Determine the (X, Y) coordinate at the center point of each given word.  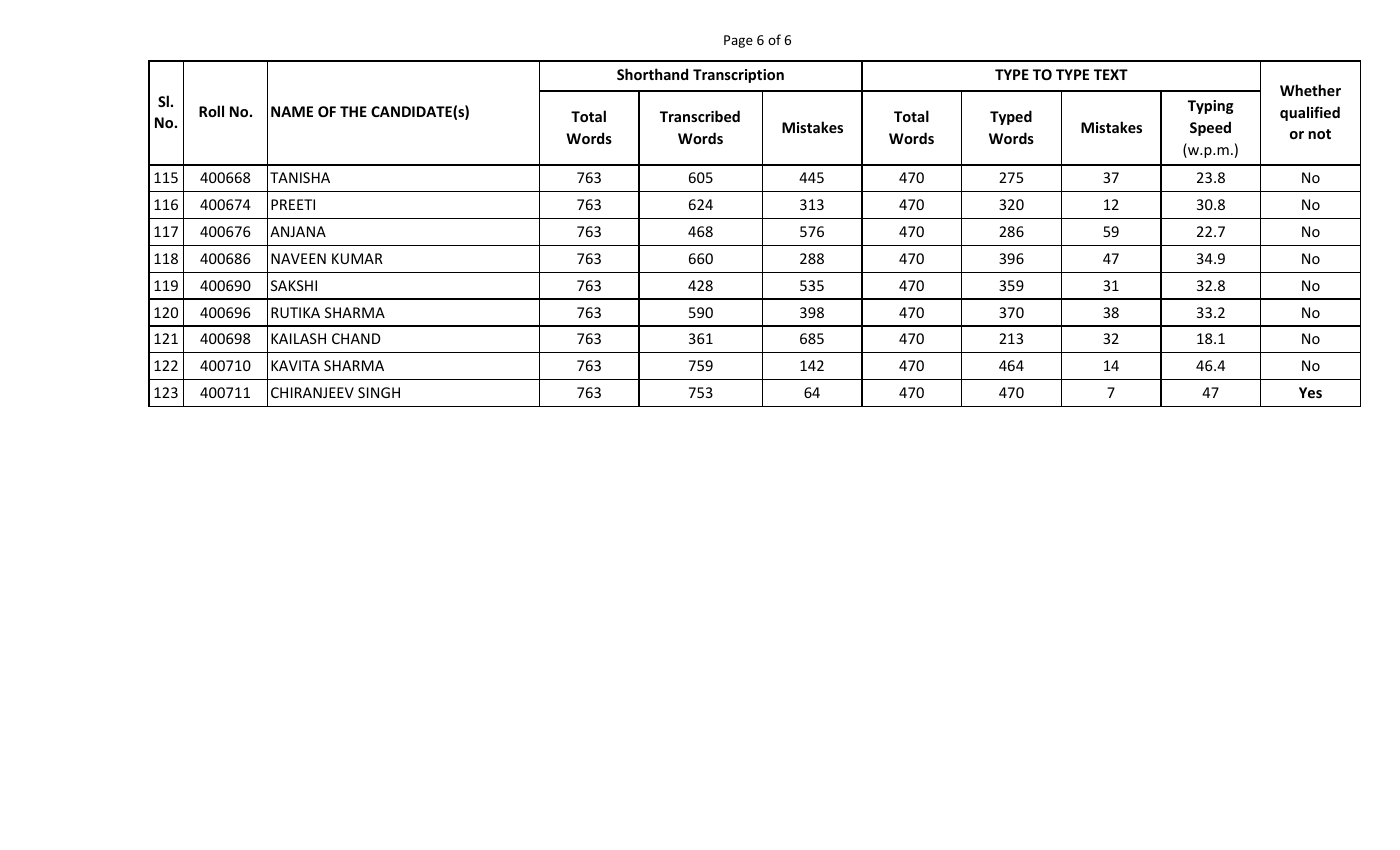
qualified (1310, 113)
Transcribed (700, 116)
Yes (1310, 392)
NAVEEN (298, 258)
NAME (292, 111)
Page (738, 41)
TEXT (1111, 74)
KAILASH (298, 338)
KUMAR (357, 258)
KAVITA (295, 365)
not (1319, 134)
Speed (1210, 128)
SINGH (379, 392)
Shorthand (652, 74)
